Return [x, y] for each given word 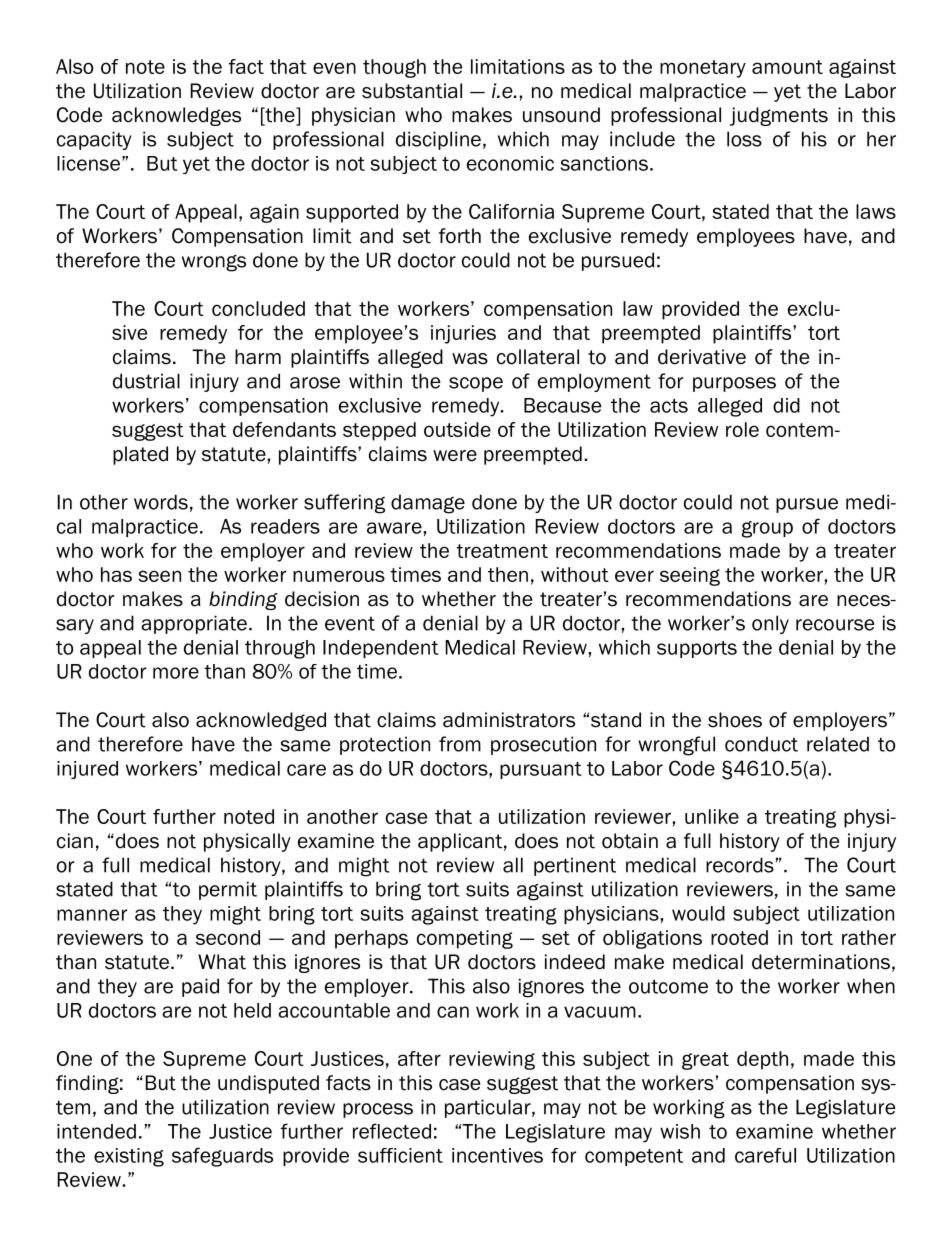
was [470, 359]
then [508, 574]
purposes [734, 384]
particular [489, 1108]
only [770, 624]
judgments [779, 116]
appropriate [194, 624]
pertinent [575, 866]
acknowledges [176, 116]
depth [762, 1060]
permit [228, 890]
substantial [412, 91]
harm [258, 357]
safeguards [222, 1157]
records [740, 865]
